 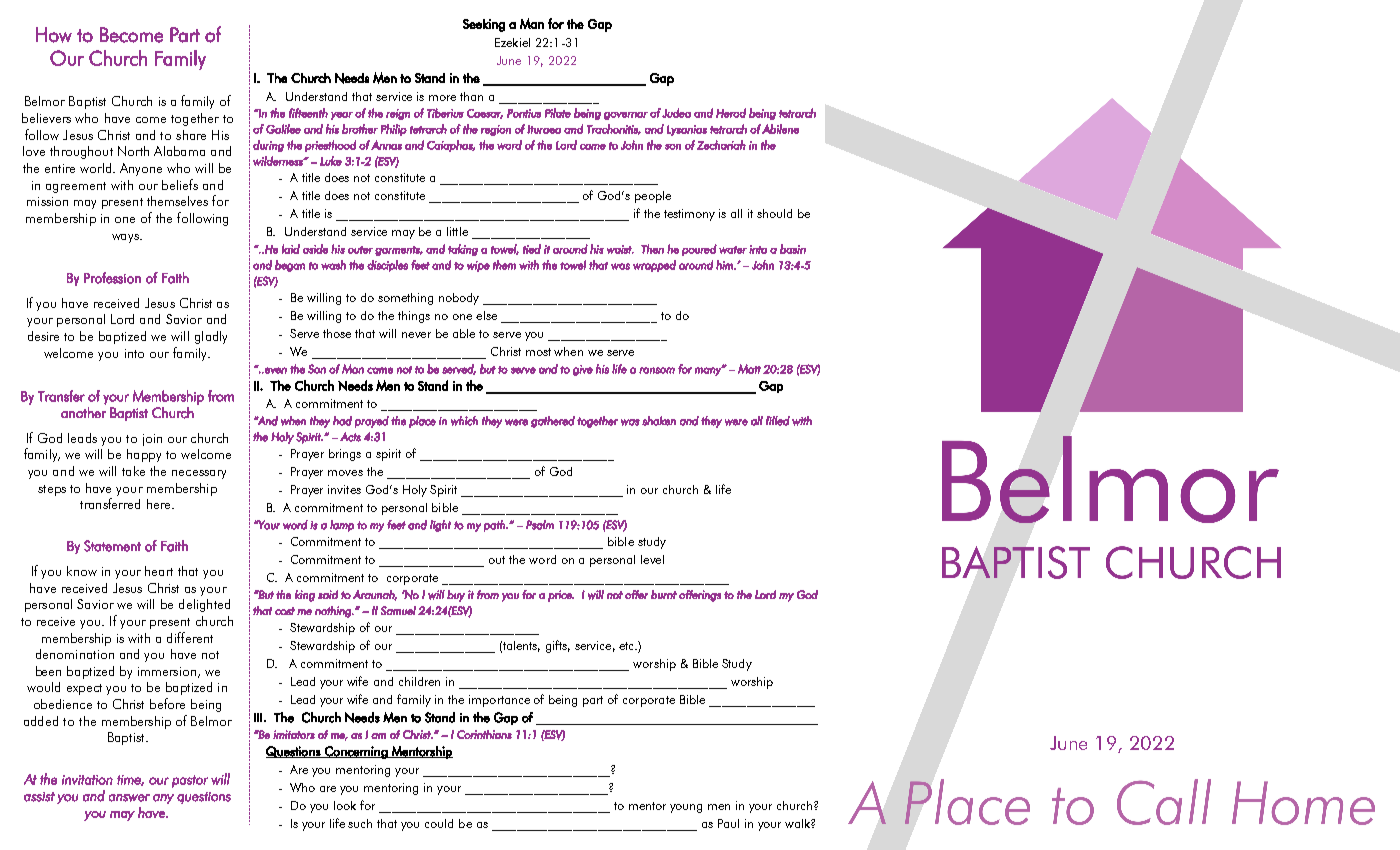 What do you see at coordinates (659, 421) in the screenshot?
I see `shaken` at bounding box center [659, 421].
